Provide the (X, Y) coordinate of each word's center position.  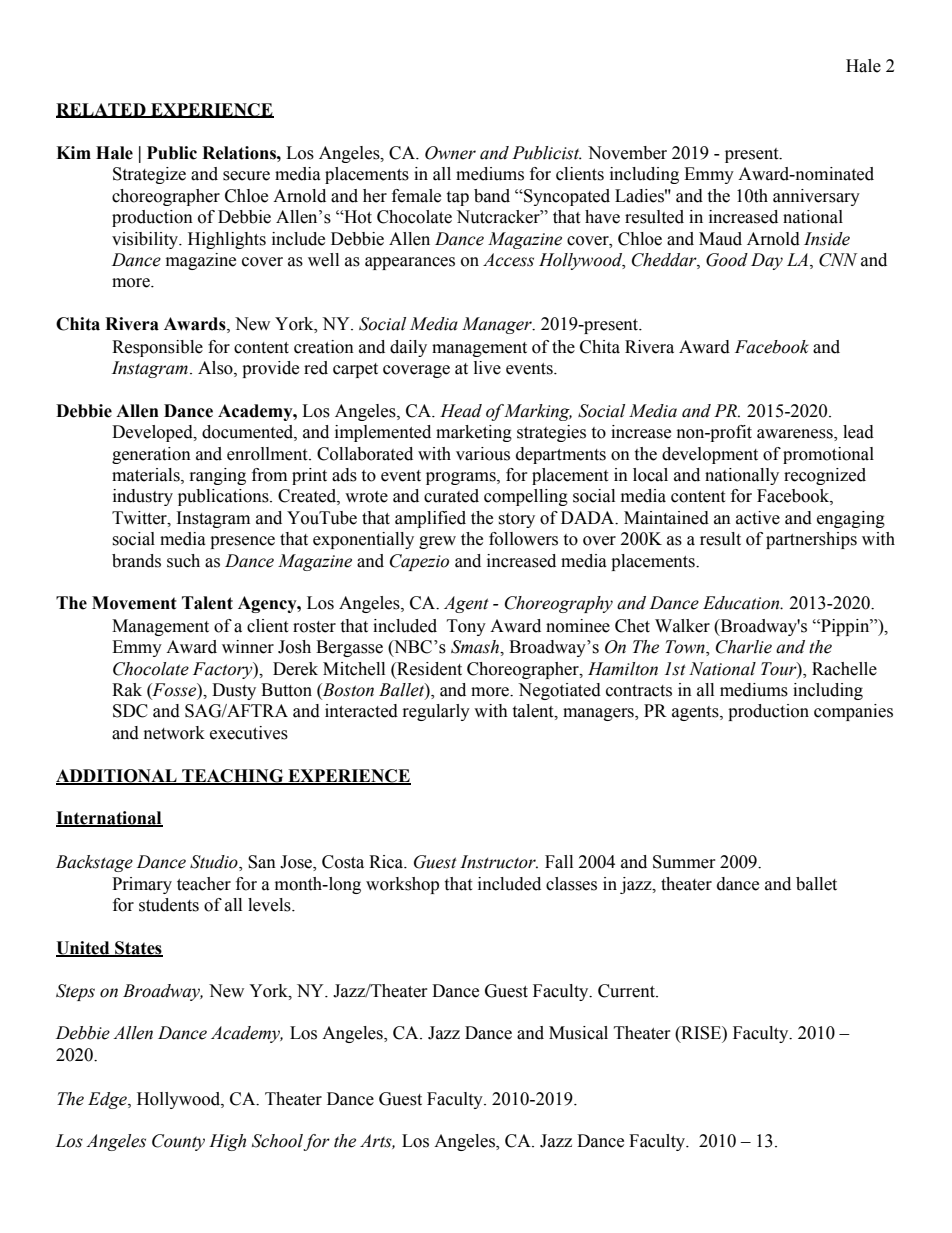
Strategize (149, 175)
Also (216, 368)
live (487, 368)
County (178, 1142)
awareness (796, 435)
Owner (450, 153)
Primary (142, 885)
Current (627, 991)
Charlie (744, 647)
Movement (134, 603)
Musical (578, 1033)
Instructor (499, 862)
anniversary (816, 197)
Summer (684, 862)
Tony (466, 627)
